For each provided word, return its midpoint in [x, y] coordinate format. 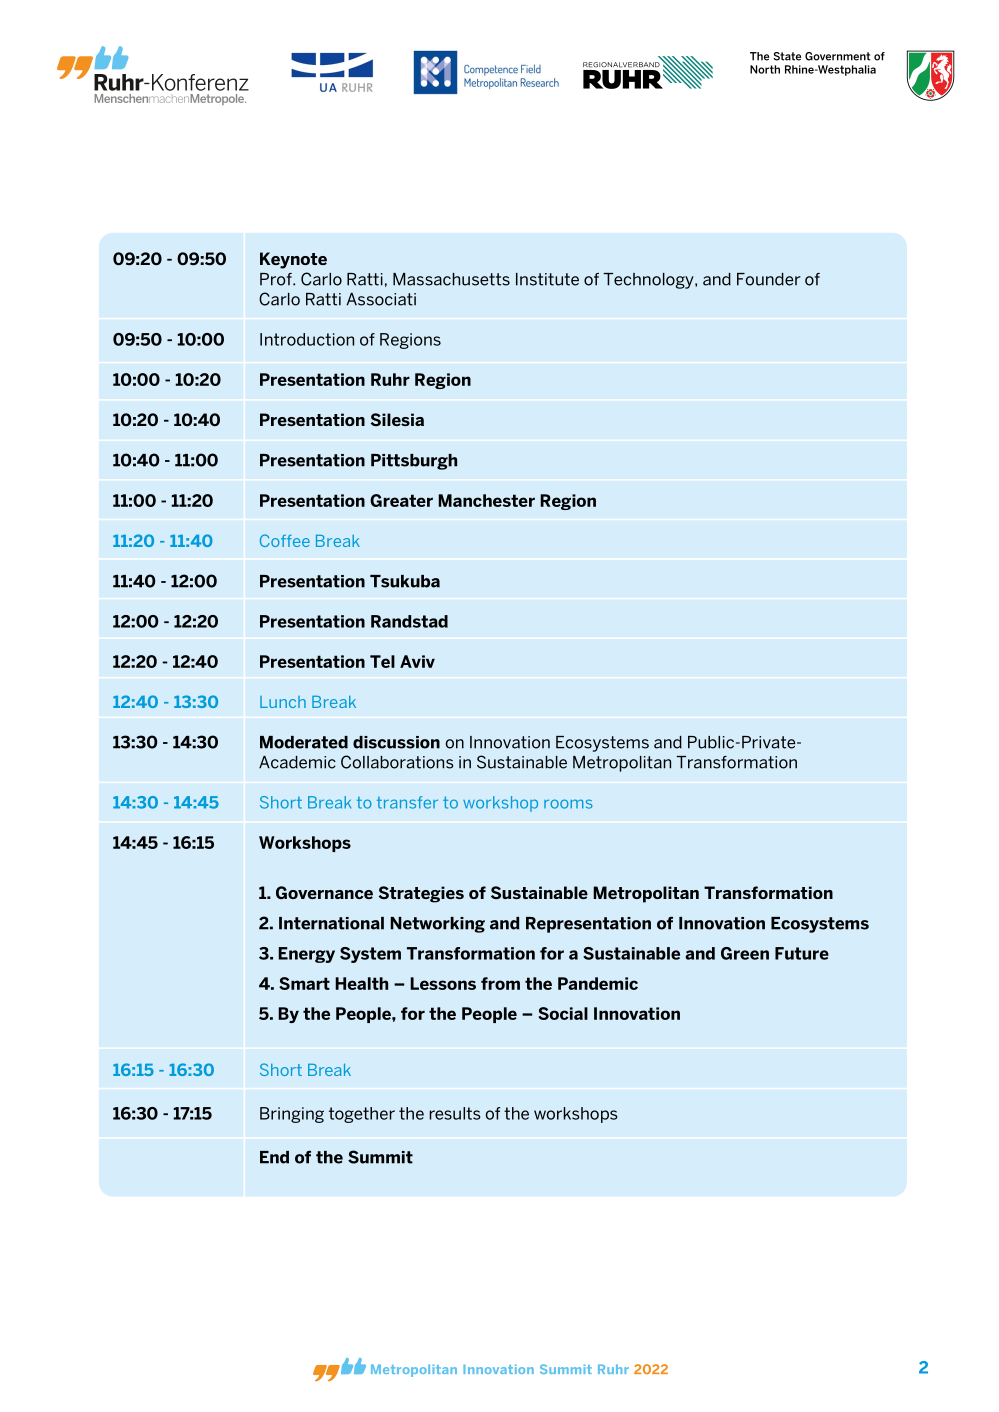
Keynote [293, 260]
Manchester [486, 500]
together [362, 1115]
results [455, 1113]
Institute [547, 279]
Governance [324, 892]
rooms [568, 804]
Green [745, 953]
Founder [769, 279]
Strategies [421, 894]
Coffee [285, 540]
